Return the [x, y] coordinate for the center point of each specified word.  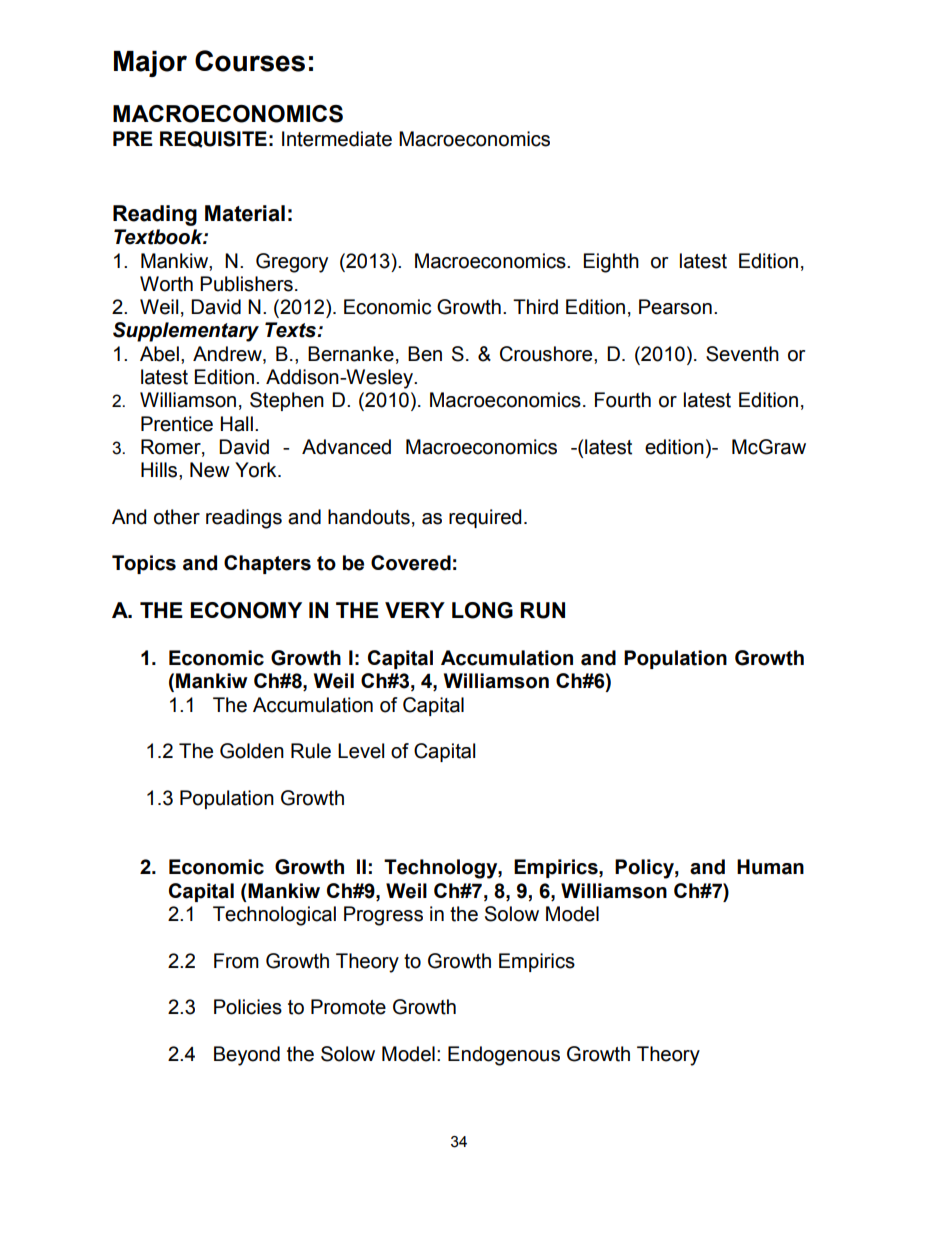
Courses [250, 61]
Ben [425, 354]
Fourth [623, 400]
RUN [543, 610]
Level [361, 751]
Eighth [611, 263]
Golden [252, 751]
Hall [237, 424]
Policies [248, 1007]
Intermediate [337, 139]
